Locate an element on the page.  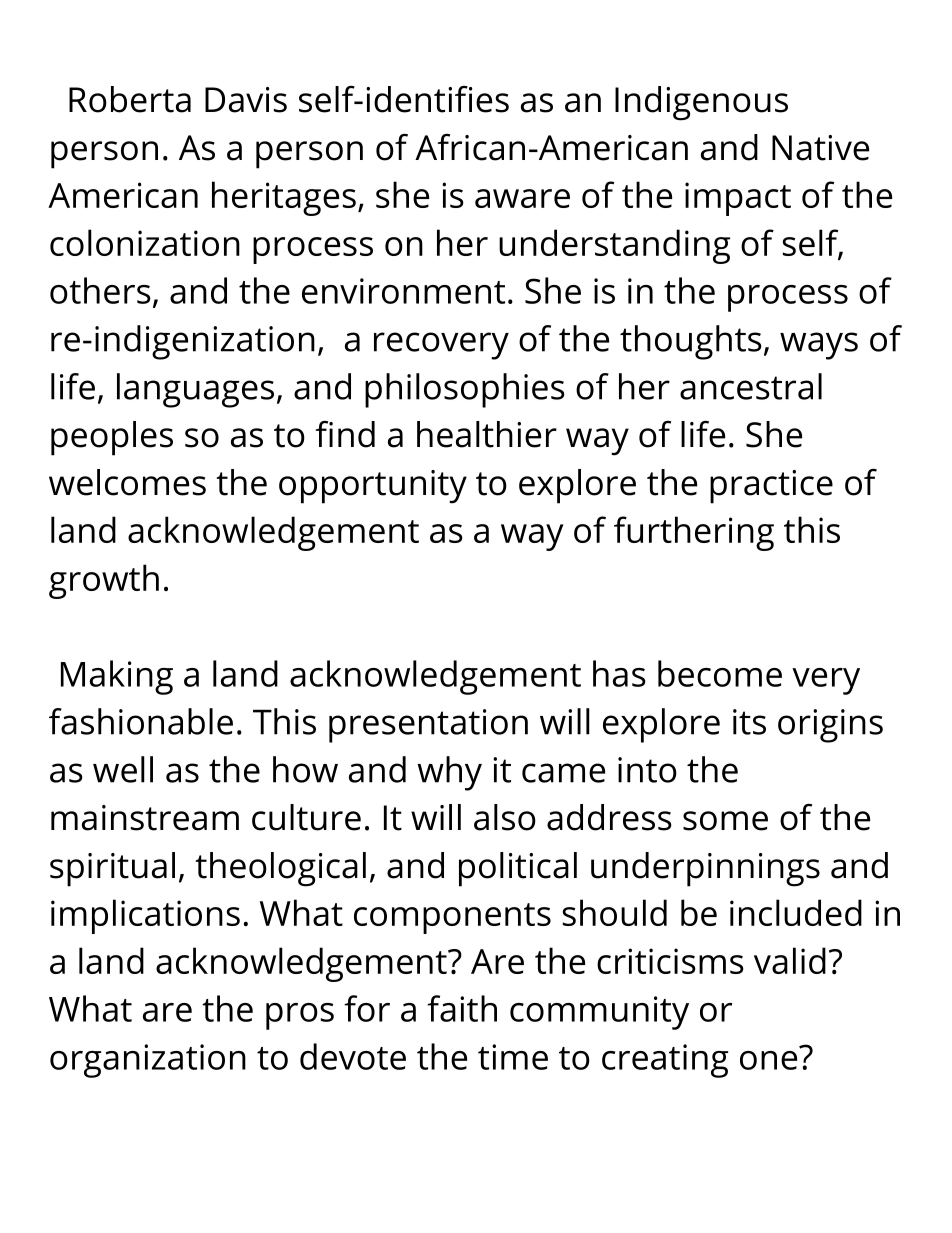
furthering is located at coordinates (694, 533).
